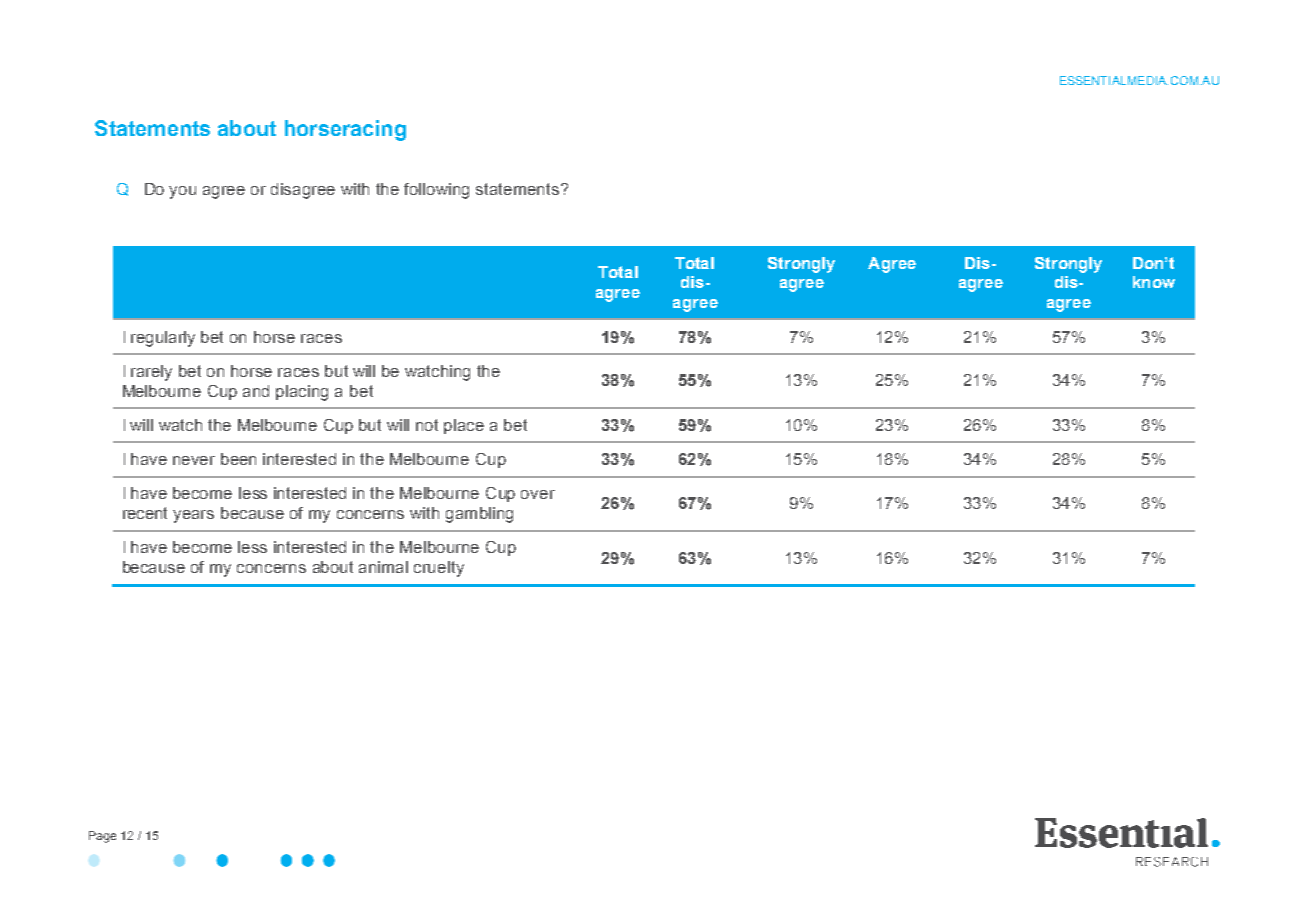  I want to click on animal, so click(383, 567).
